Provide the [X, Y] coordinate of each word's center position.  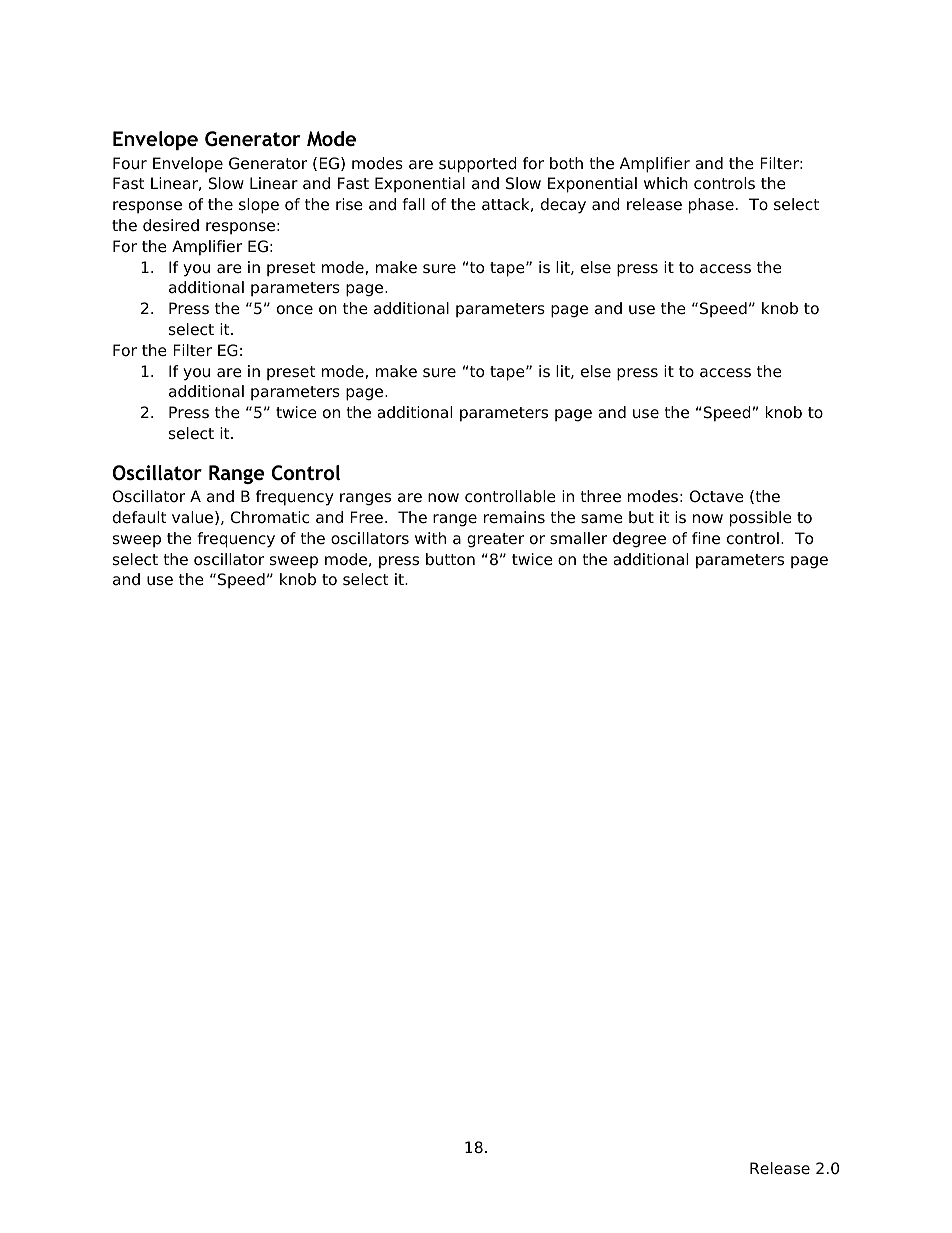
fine [706, 538]
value [194, 518]
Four [130, 163]
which [666, 183]
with [430, 538]
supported [478, 165]
